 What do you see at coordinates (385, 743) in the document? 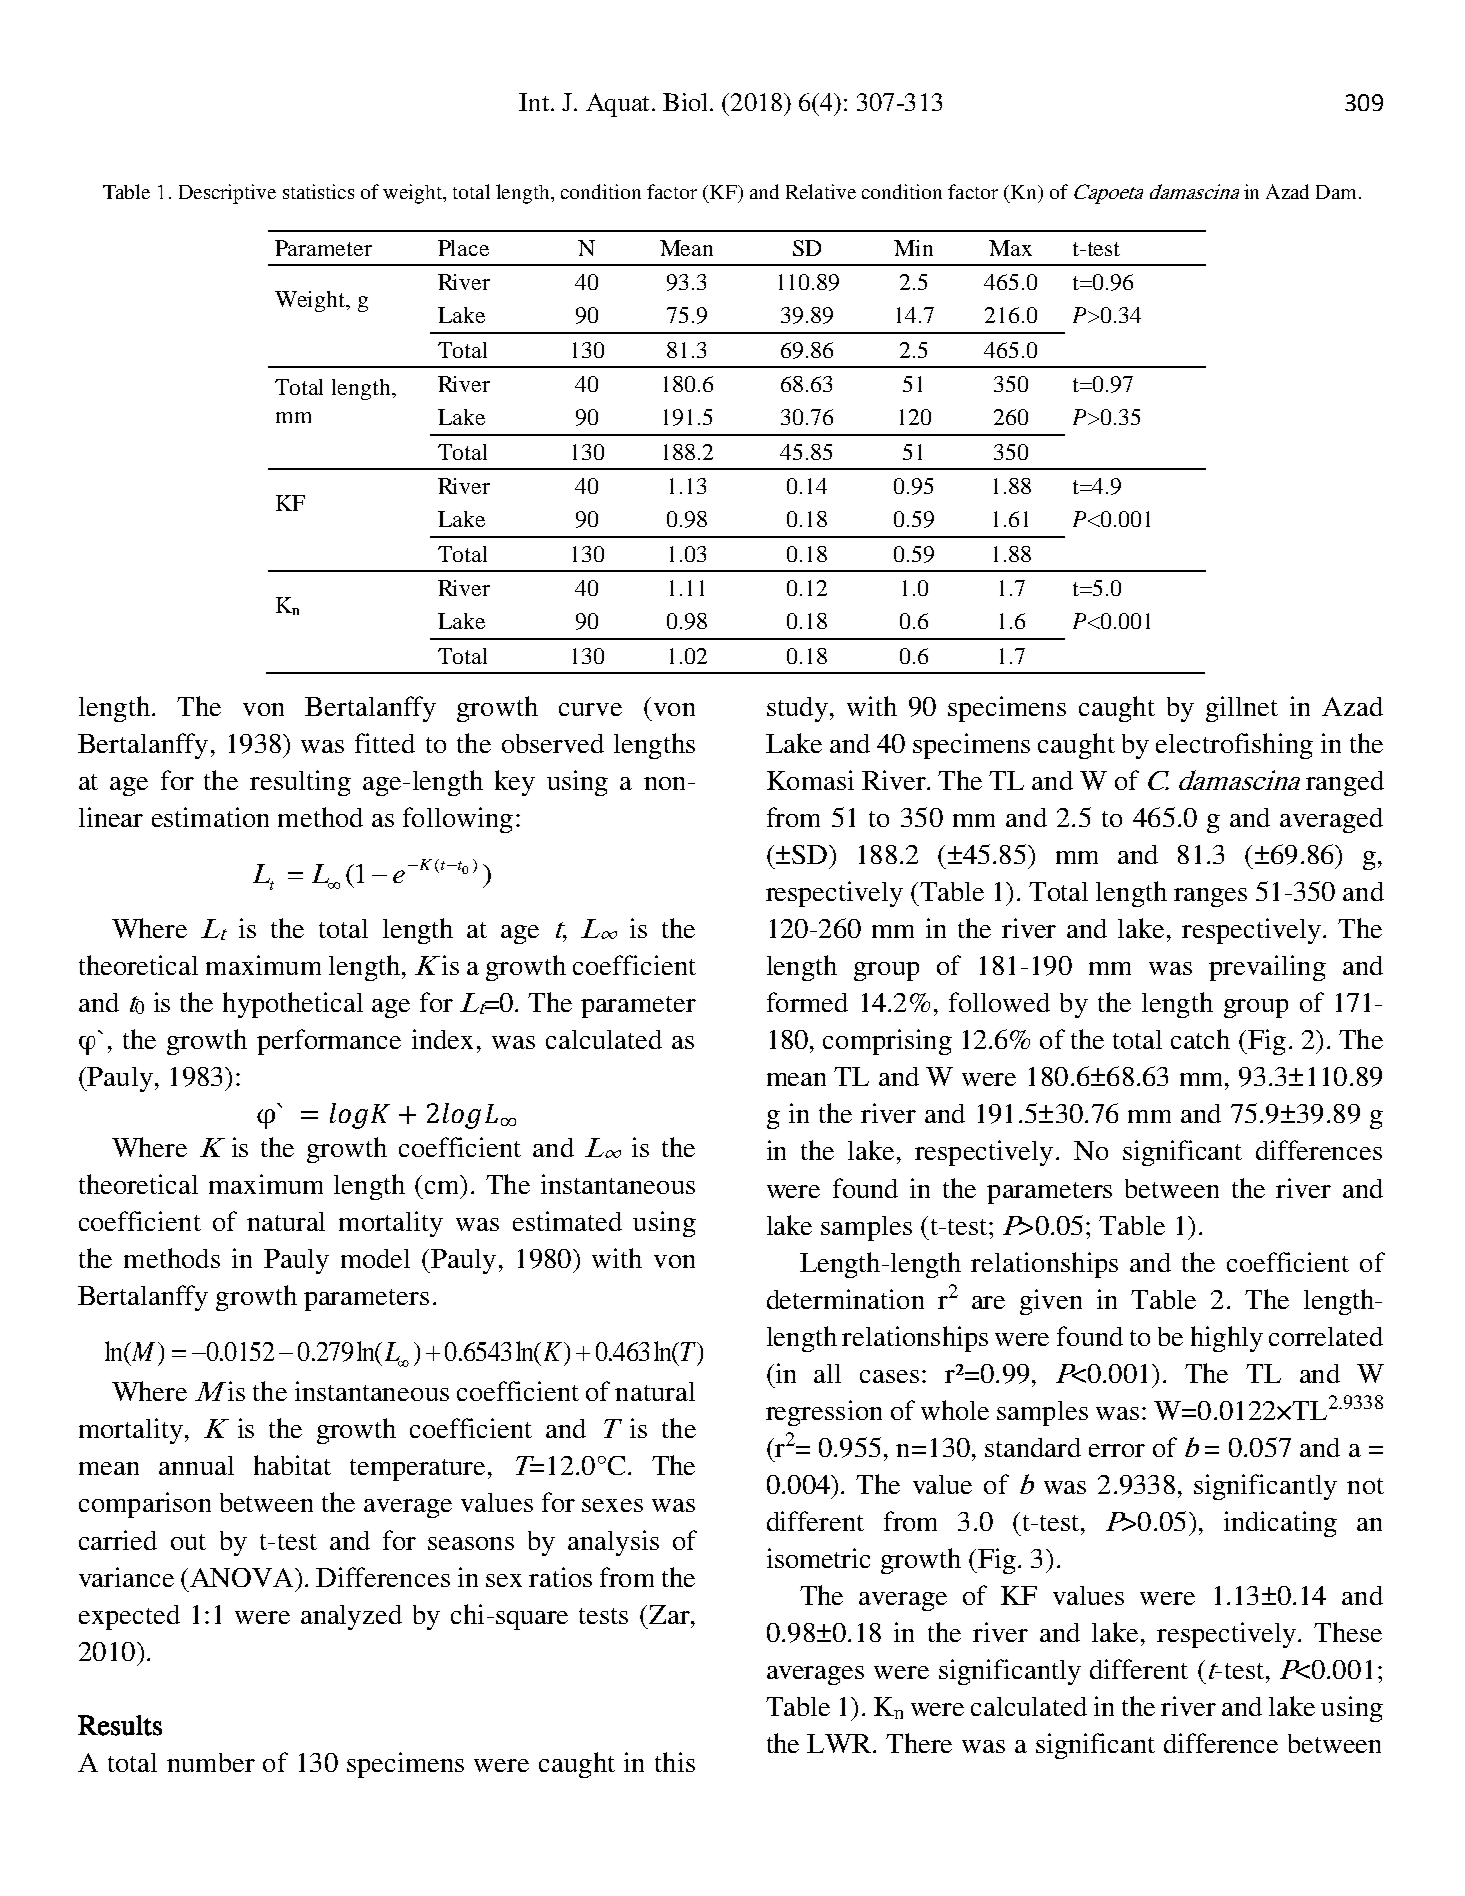
I see `fitted` at bounding box center [385, 743].
